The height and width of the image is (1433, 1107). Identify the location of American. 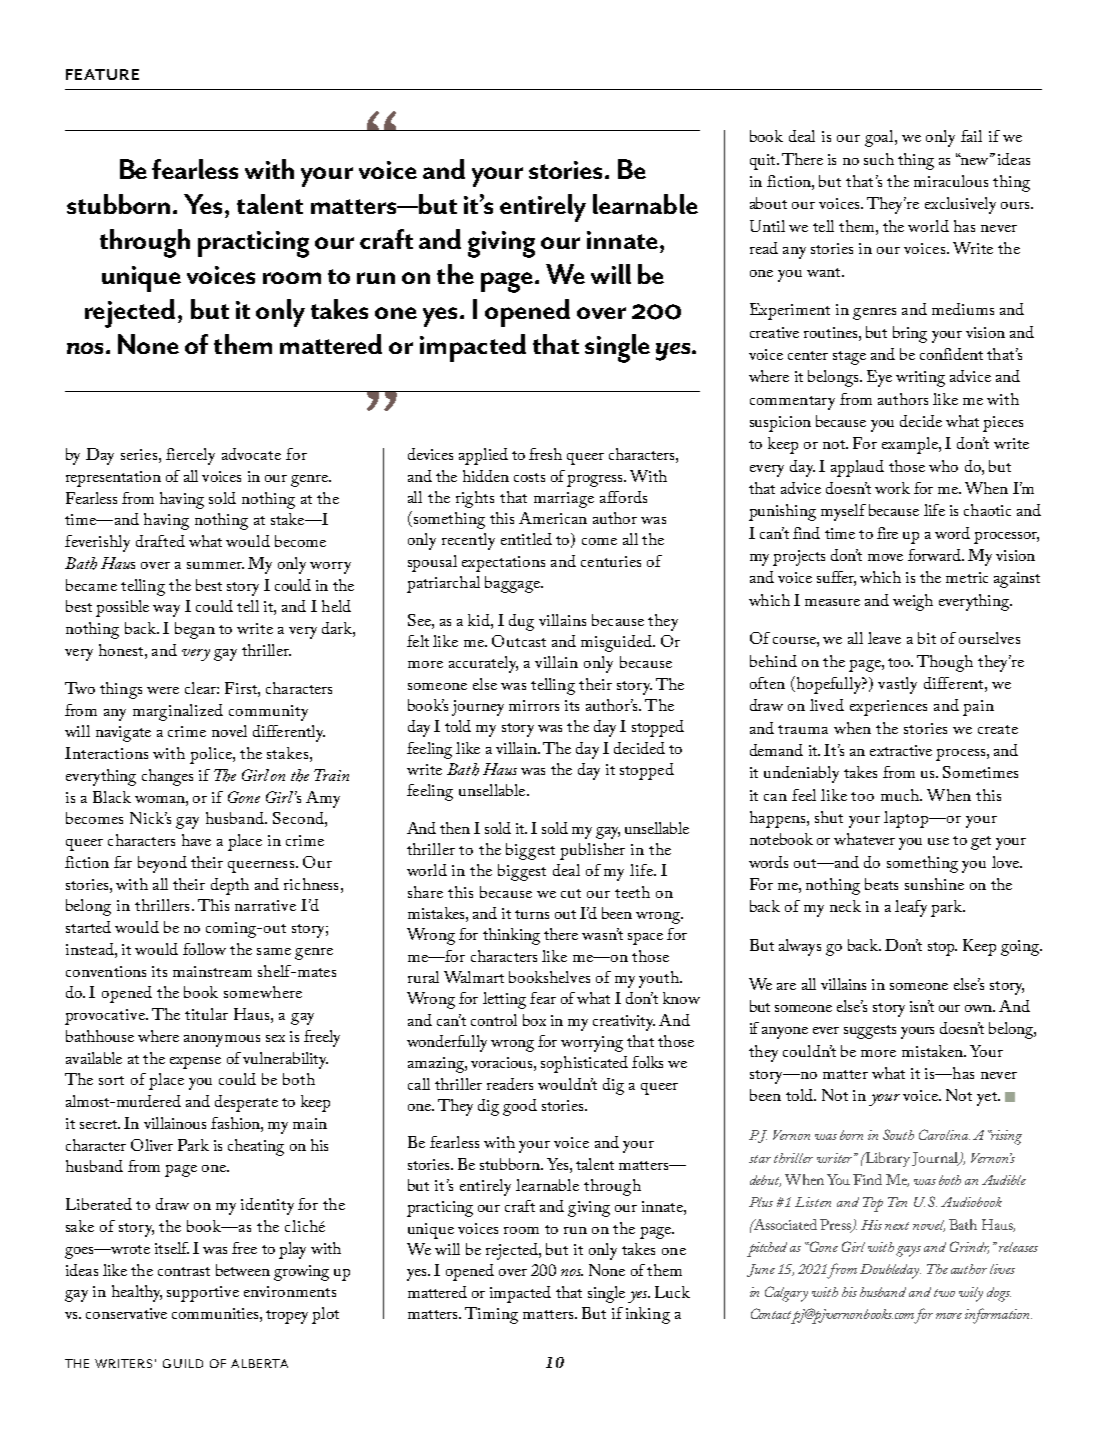
(553, 518).
